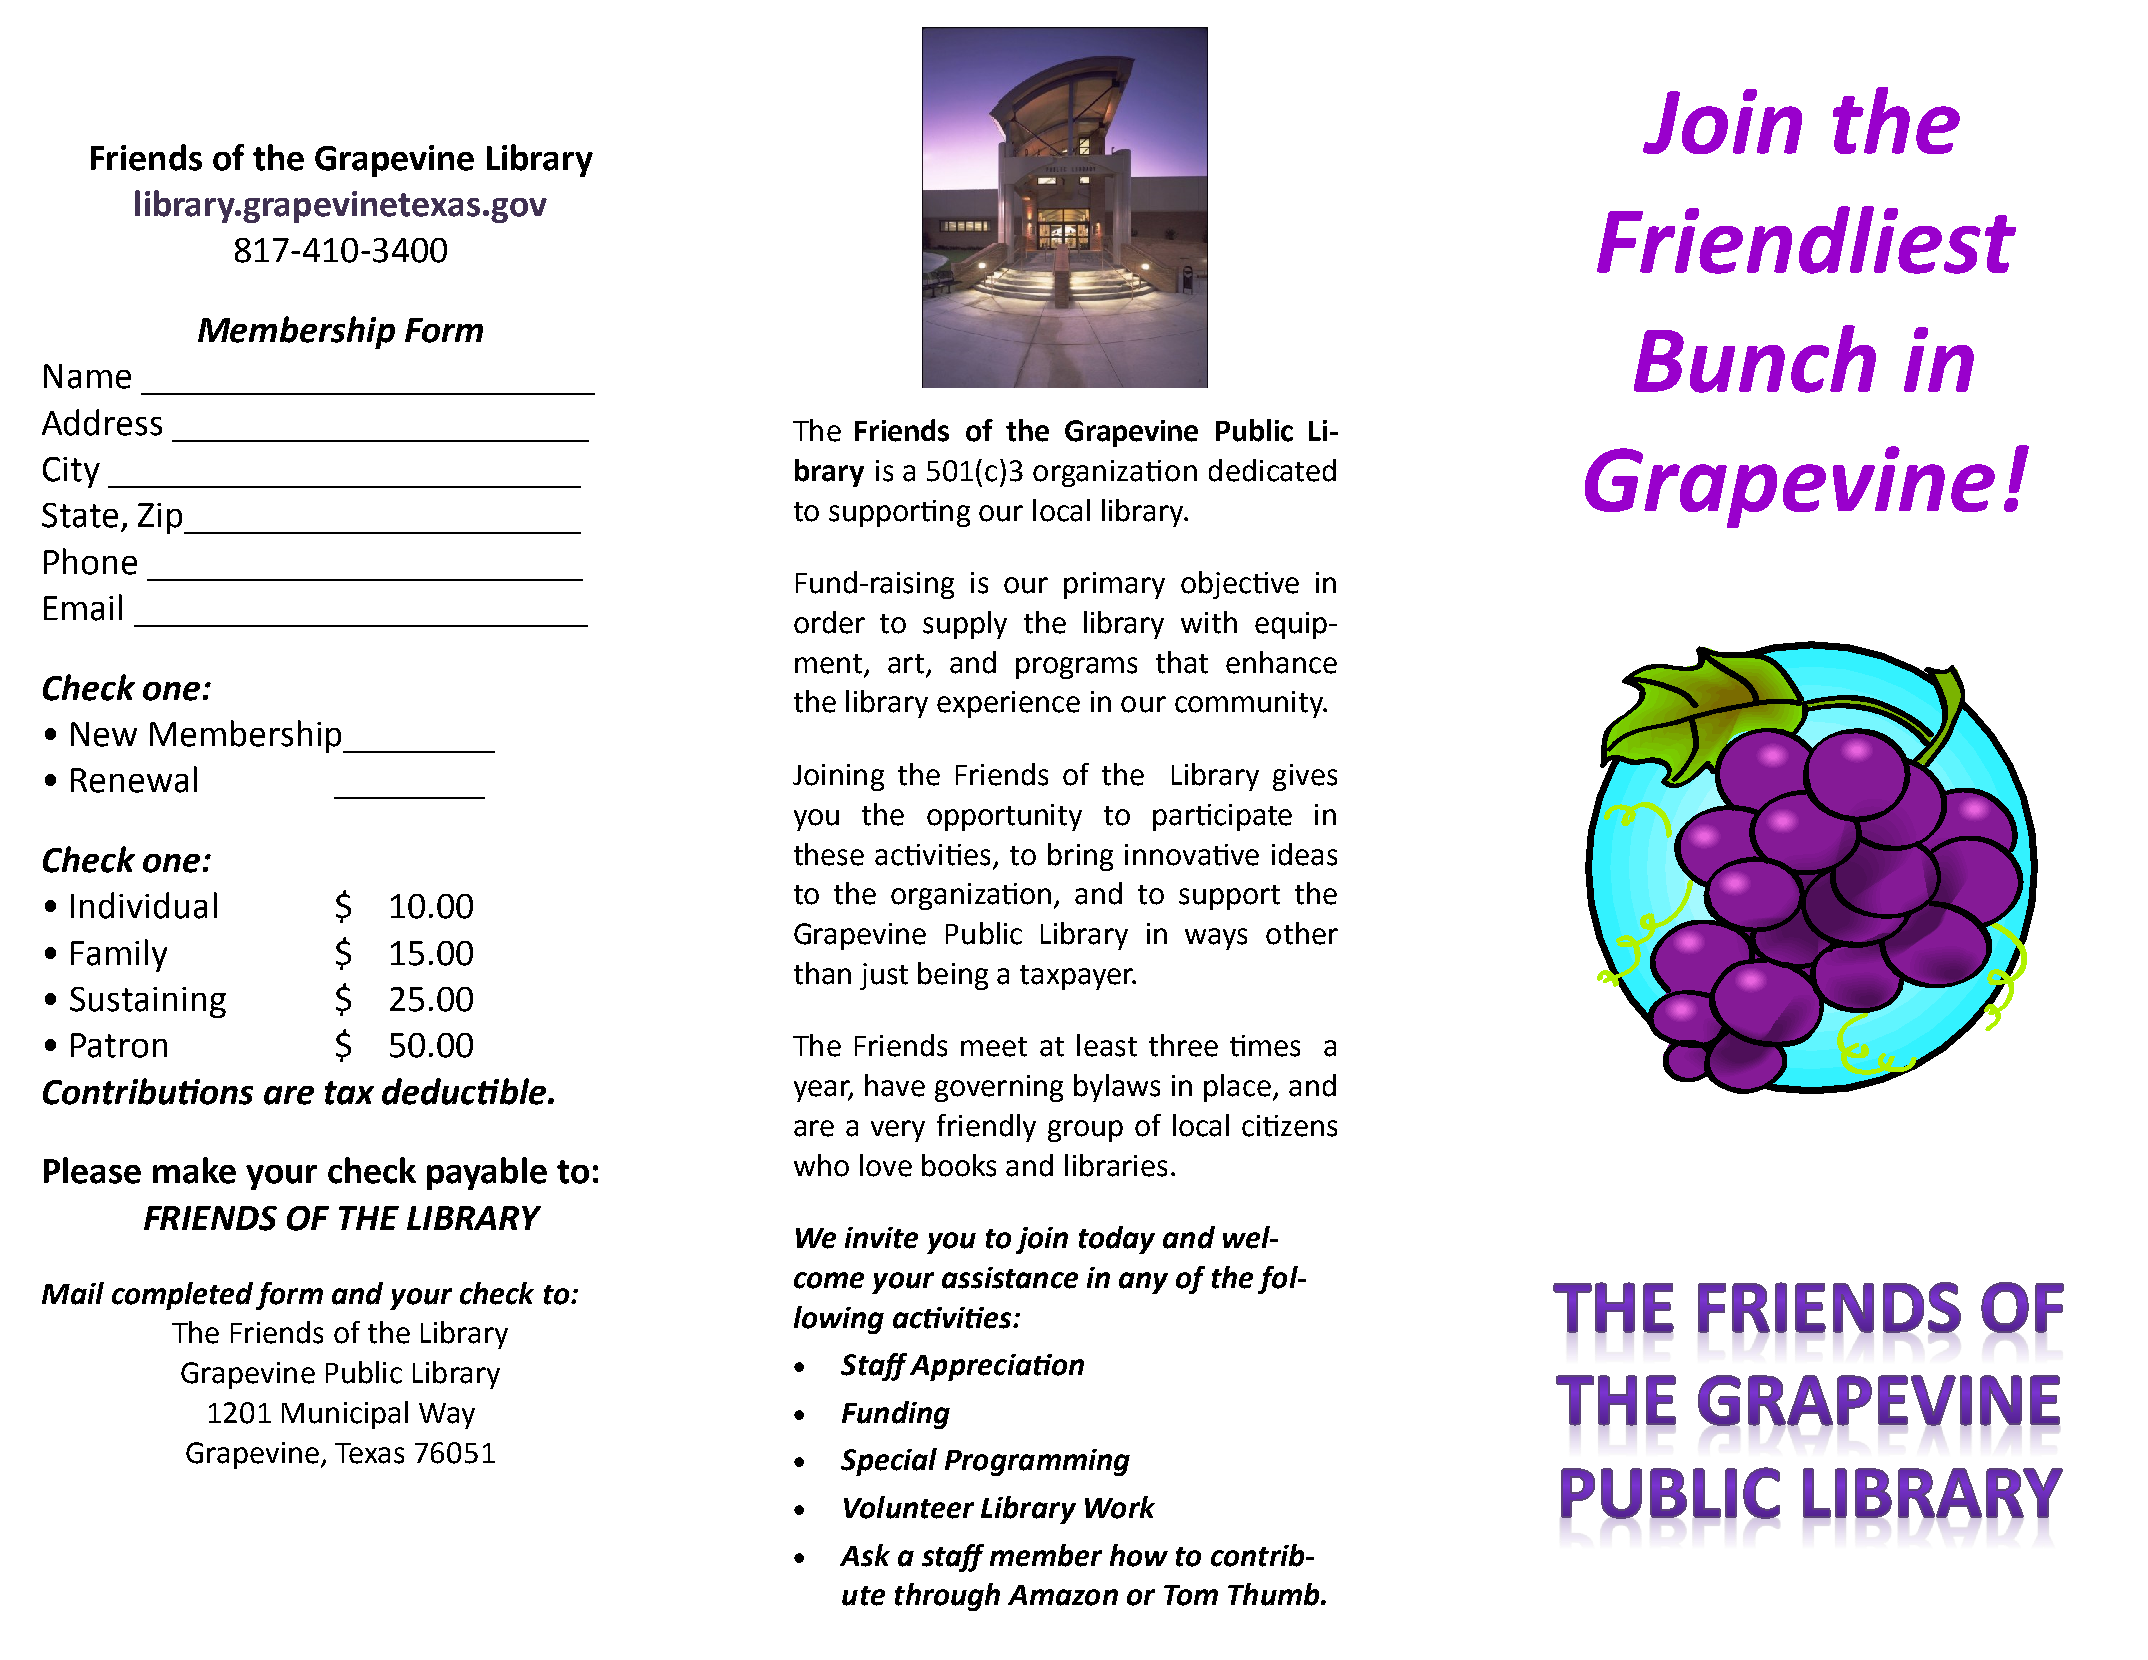  I want to click on dedicated, so click(1272, 470).
